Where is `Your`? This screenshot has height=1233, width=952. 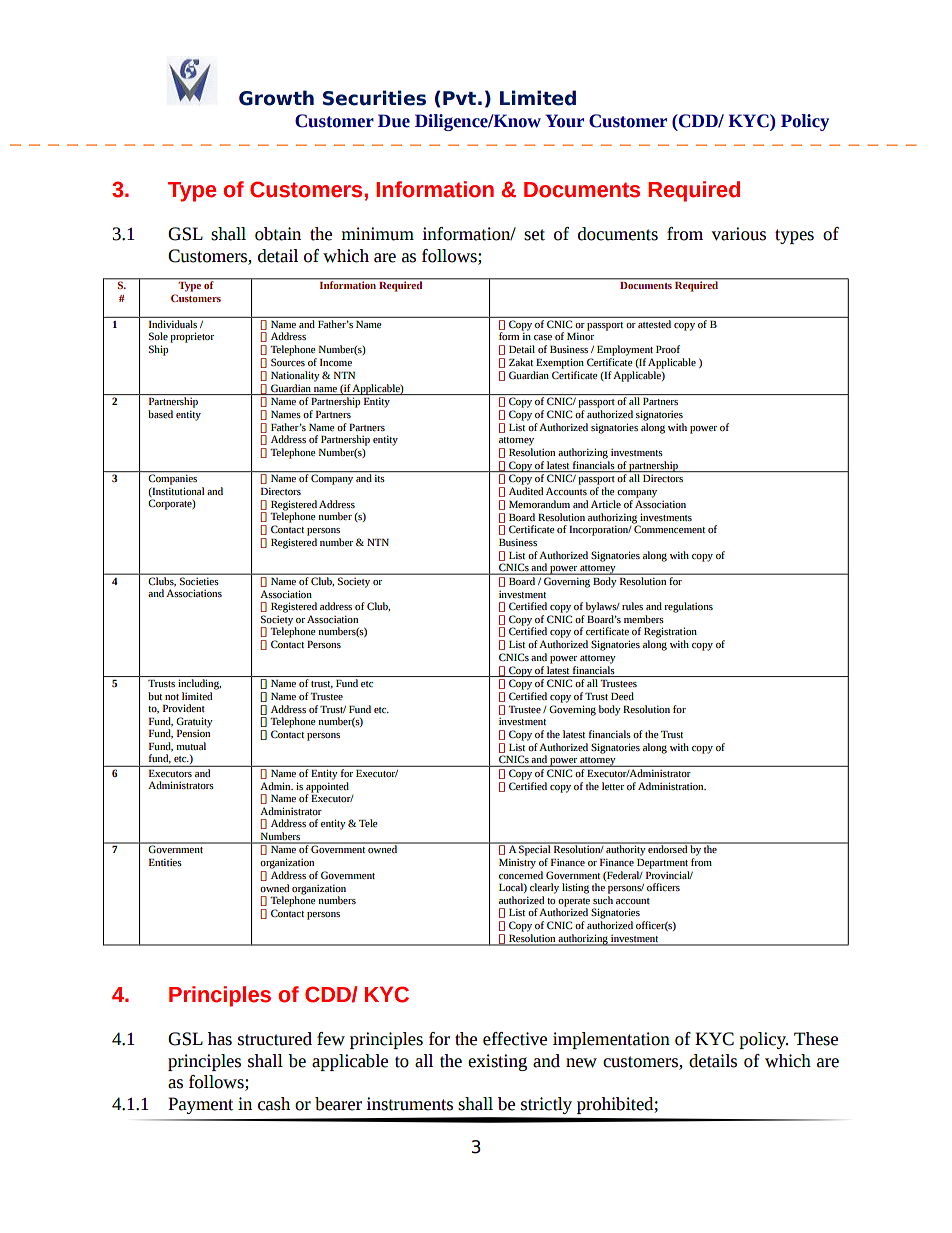 Your is located at coordinates (564, 121).
